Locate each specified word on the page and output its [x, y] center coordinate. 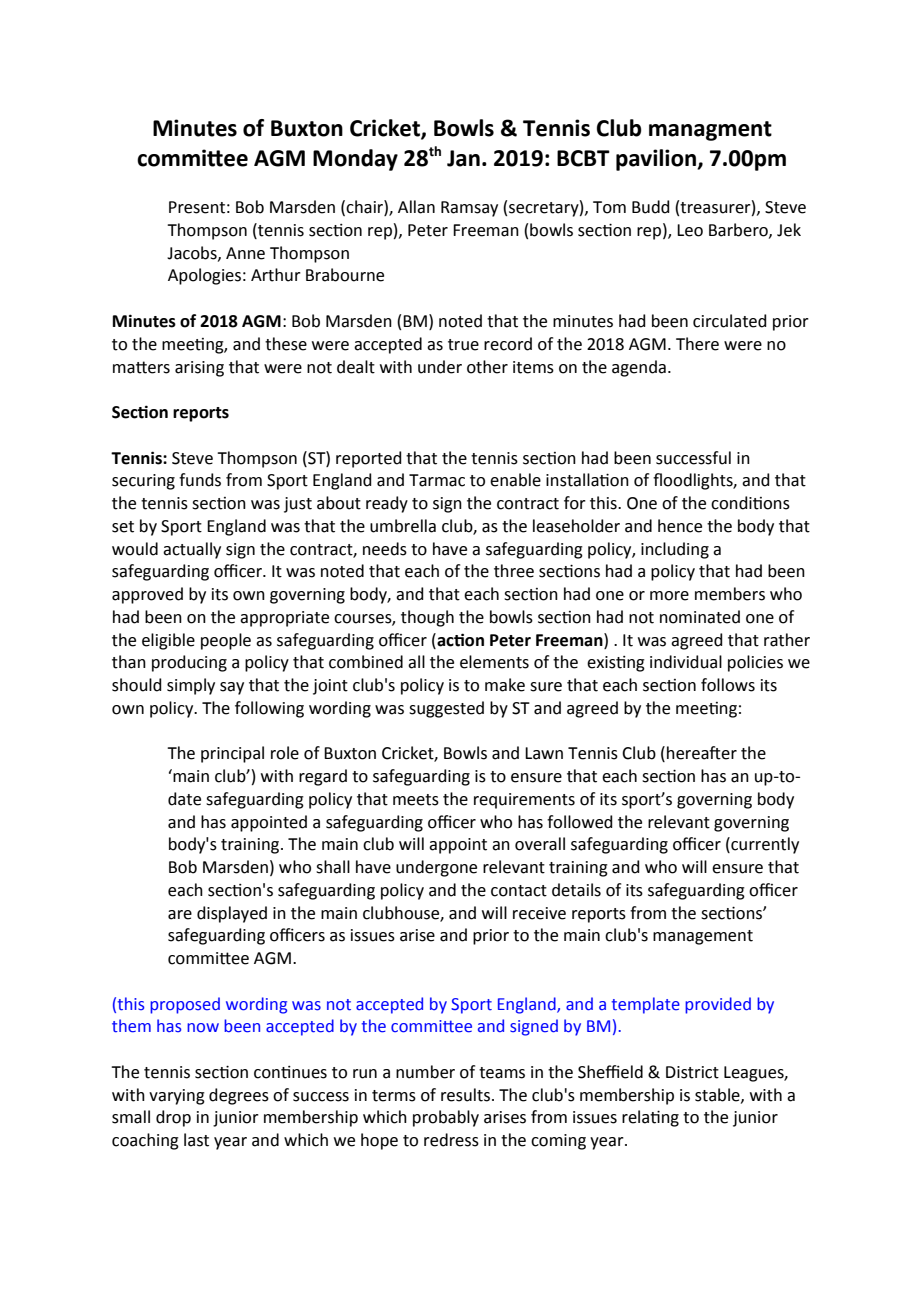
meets [416, 800]
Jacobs [193, 253]
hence [680, 526]
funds [200, 480]
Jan [463, 158]
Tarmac [437, 480]
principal [232, 754]
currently [764, 845]
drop [173, 1118]
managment [710, 131]
